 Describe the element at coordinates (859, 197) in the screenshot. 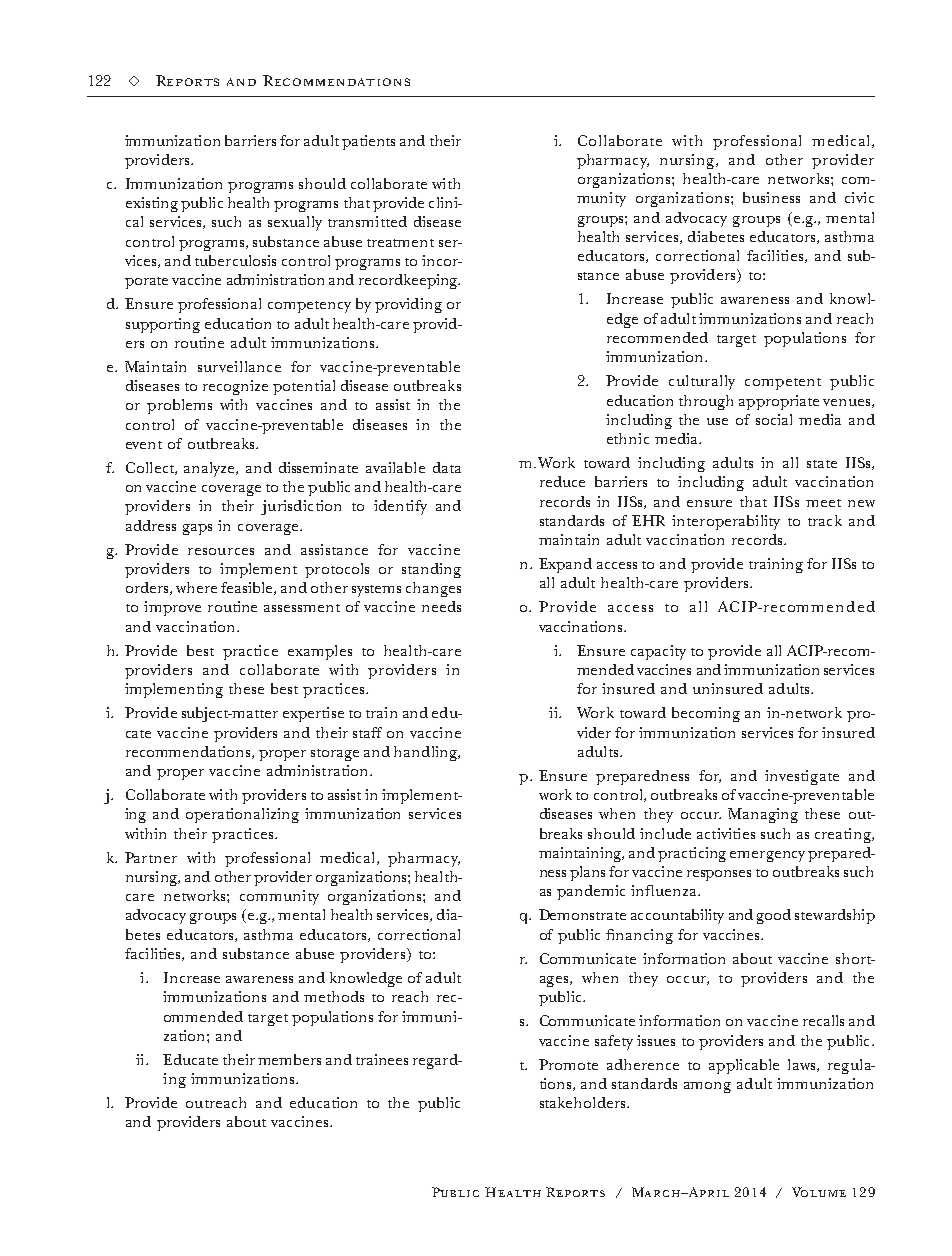

I see `civic` at that location.
